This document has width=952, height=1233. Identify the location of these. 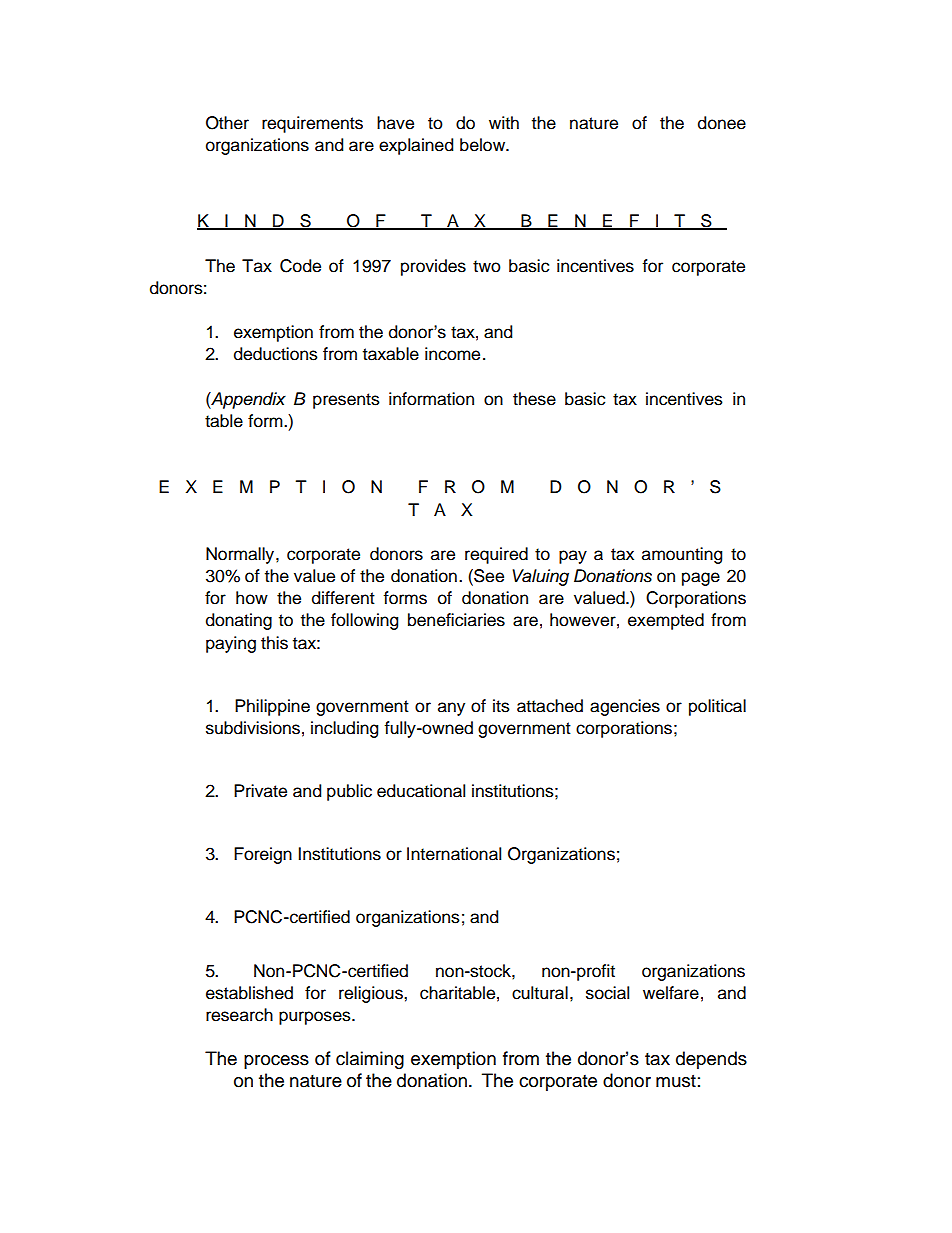
(534, 399).
